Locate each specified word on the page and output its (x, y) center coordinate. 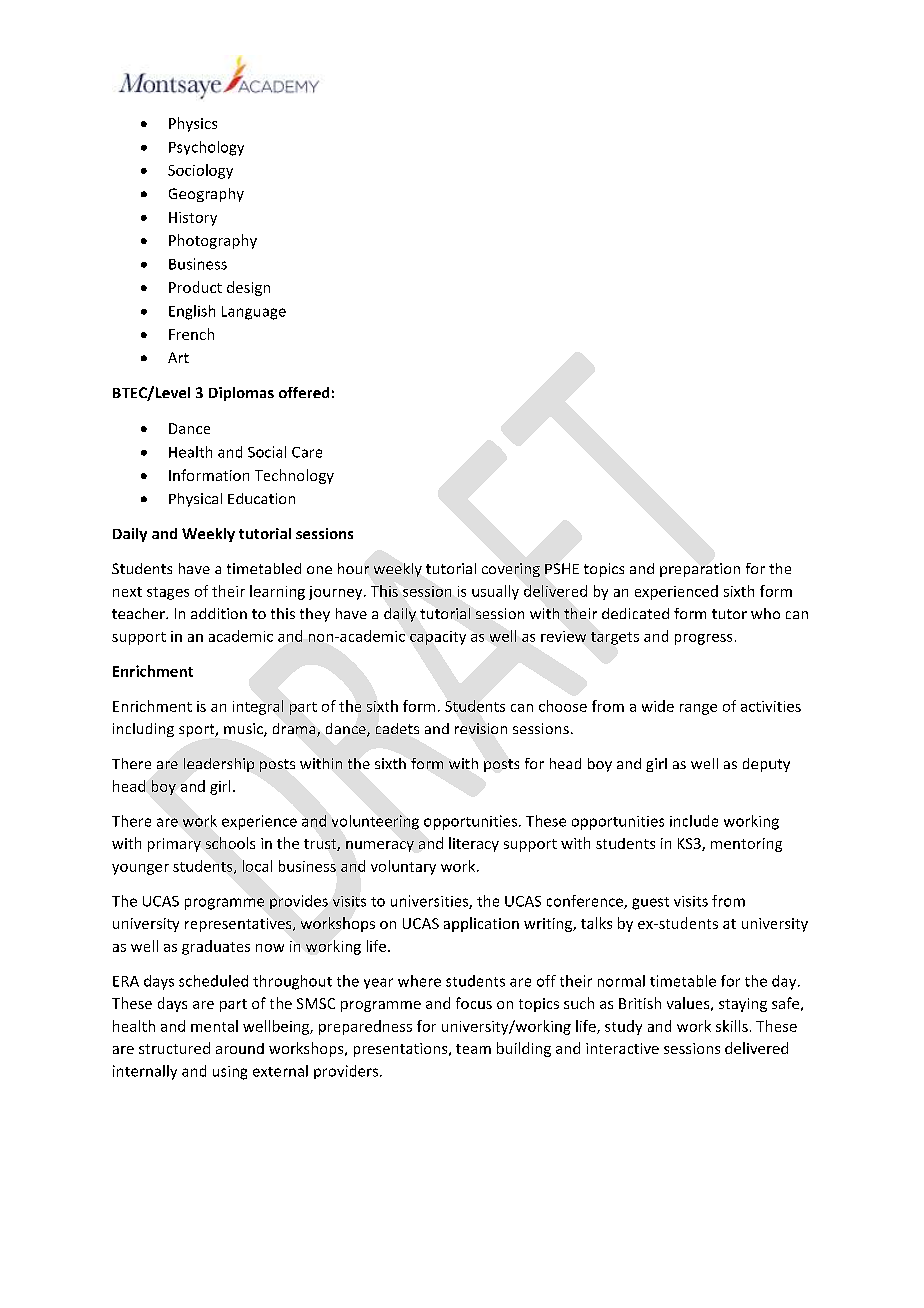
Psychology (206, 148)
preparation (700, 570)
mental (214, 1026)
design (248, 288)
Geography (206, 195)
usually (495, 592)
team (473, 1049)
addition (219, 613)
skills (732, 1026)
